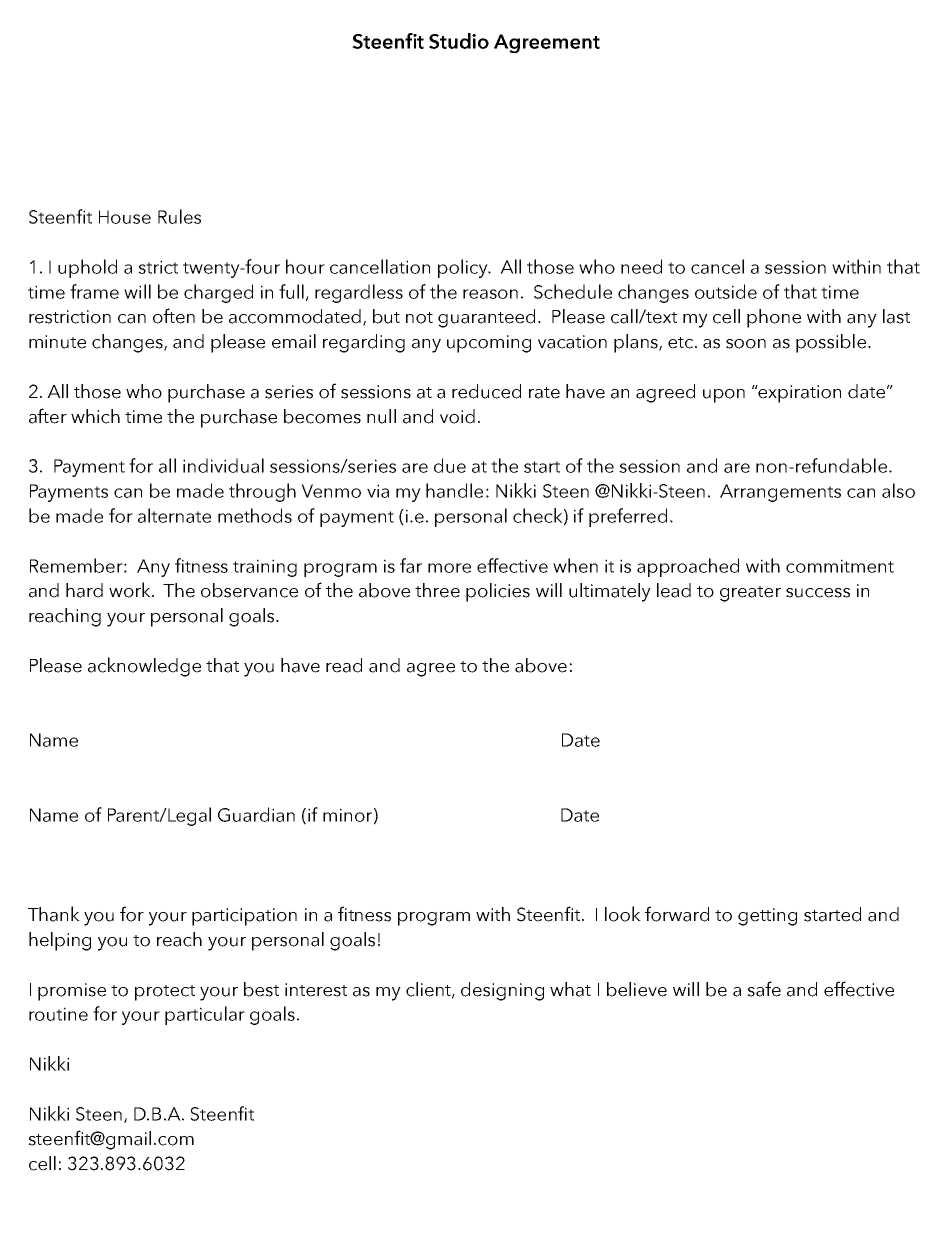 This screenshot has height=1233, width=952. I want to click on protect, so click(165, 993).
